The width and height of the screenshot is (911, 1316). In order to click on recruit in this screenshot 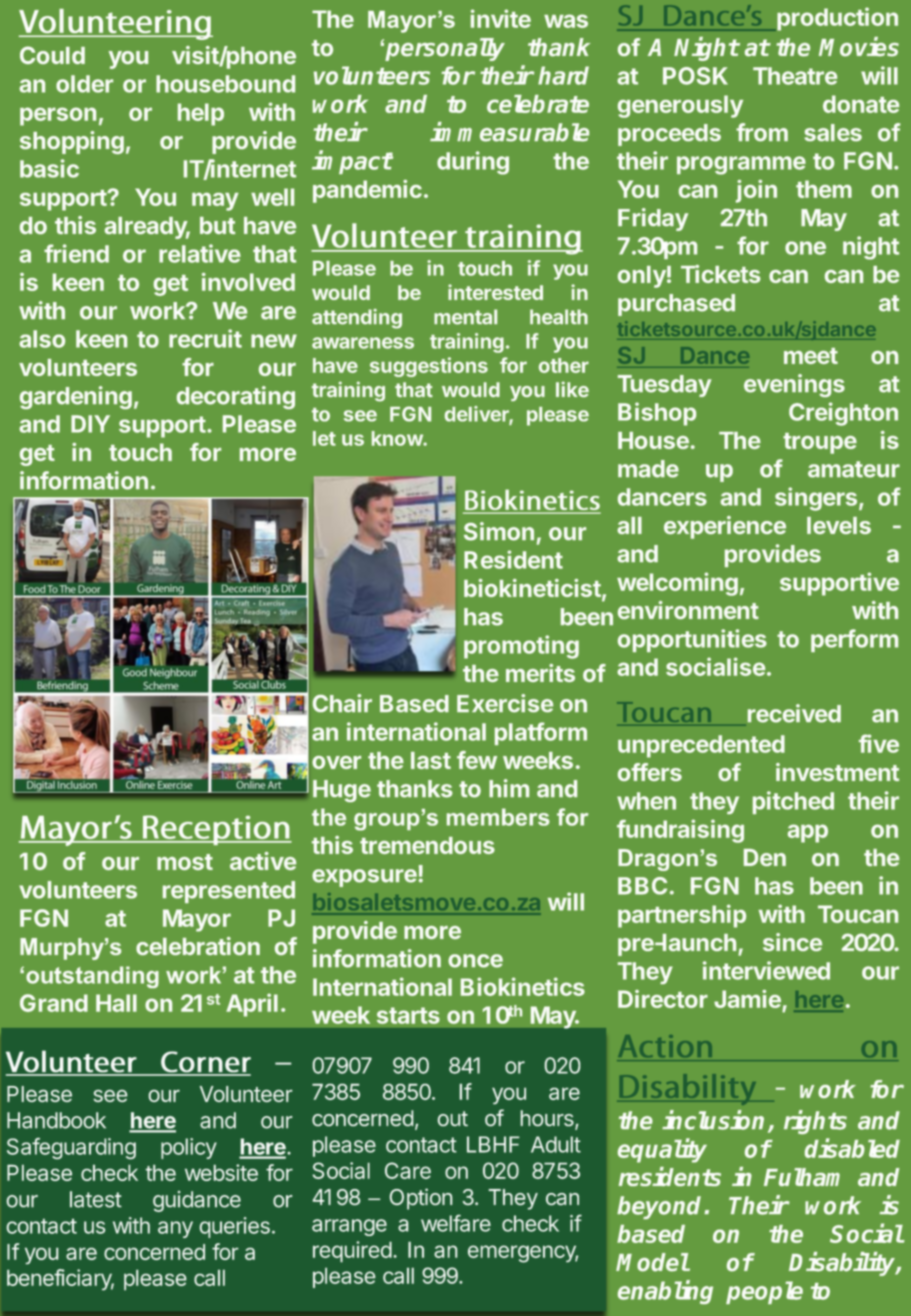, I will do `click(205, 338)`.
